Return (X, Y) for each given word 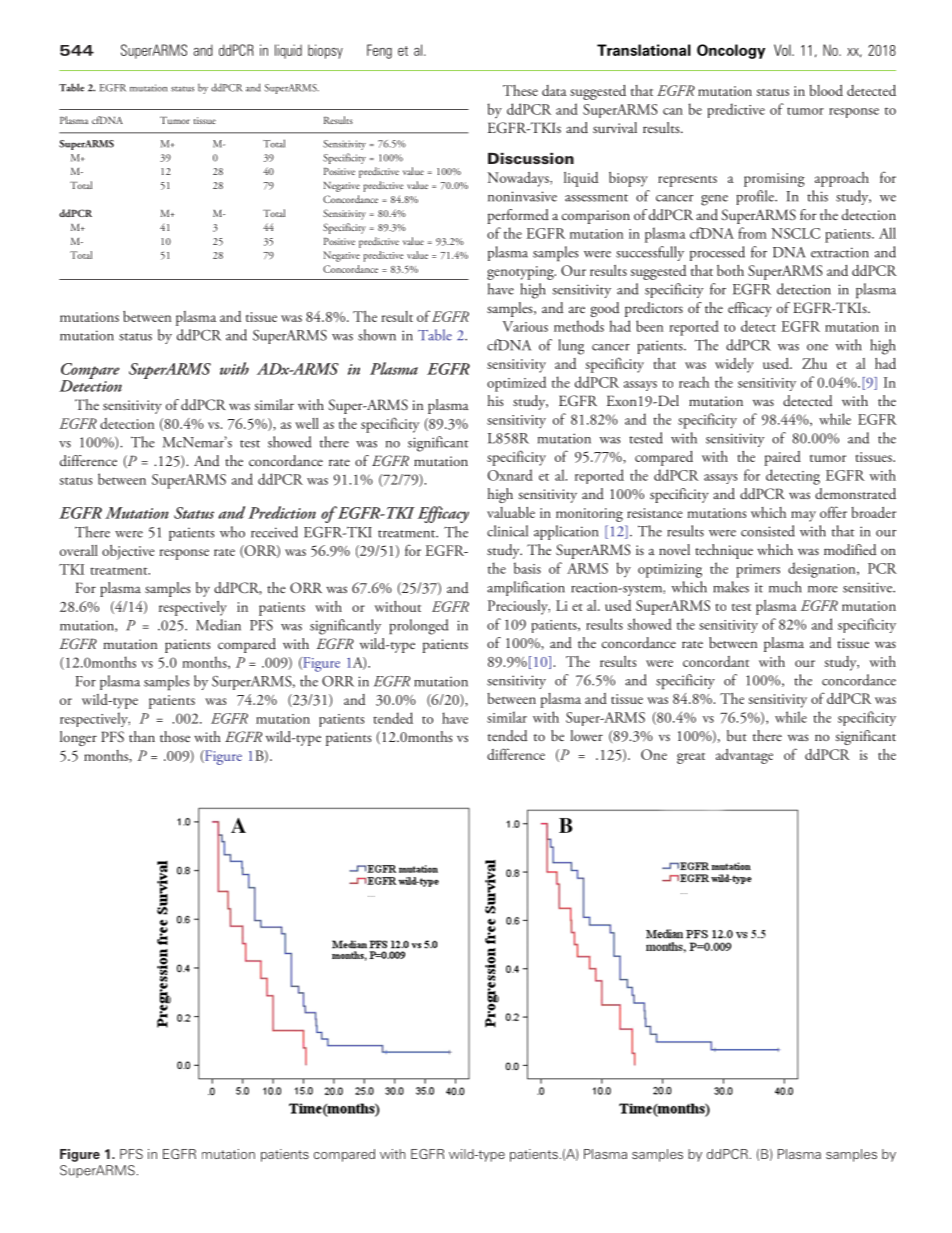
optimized (516, 384)
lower (586, 735)
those (175, 736)
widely (734, 365)
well (307, 423)
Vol (783, 50)
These (520, 90)
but (737, 735)
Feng (379, 51)
